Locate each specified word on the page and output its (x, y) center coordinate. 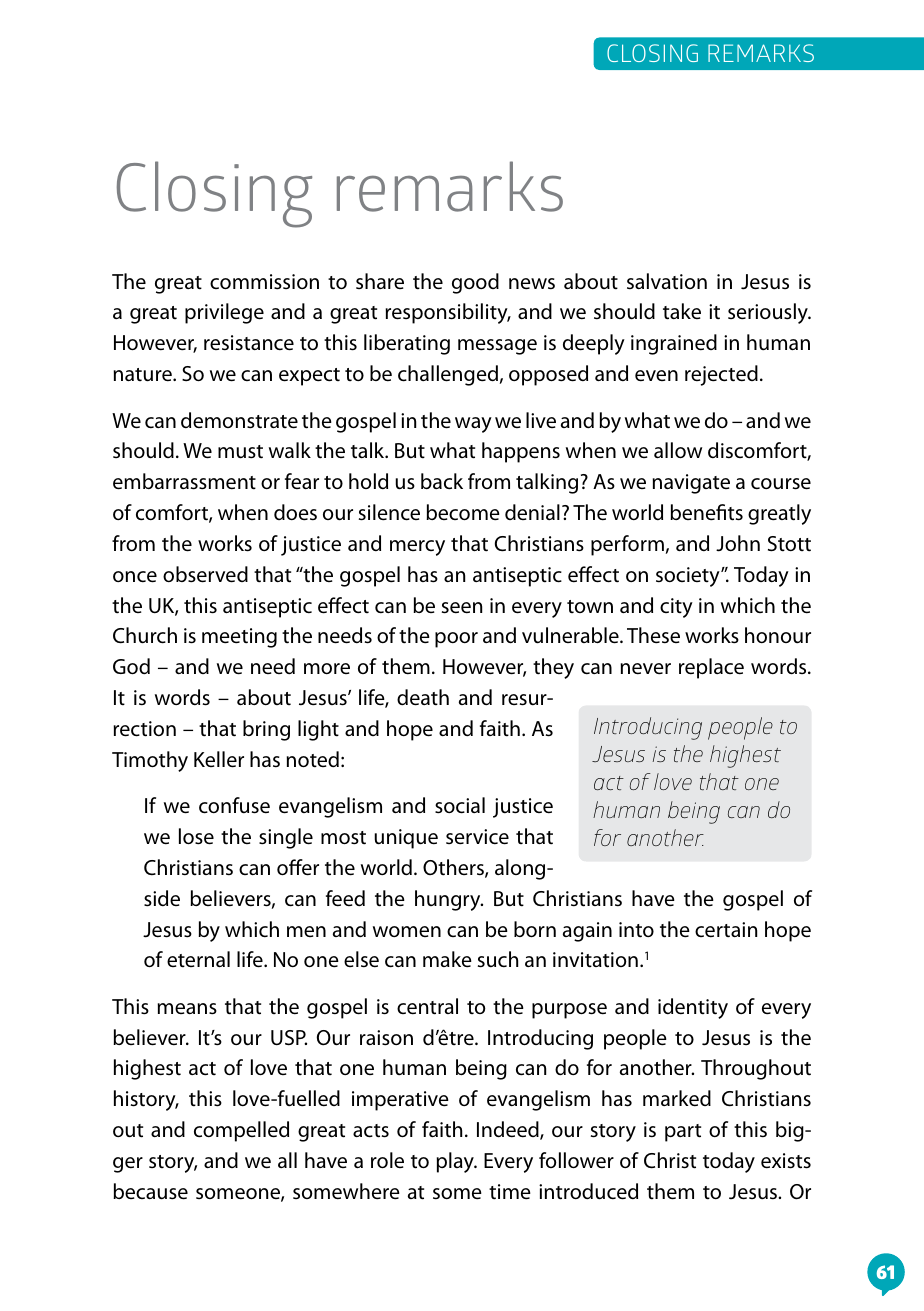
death (423, 697)
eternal (198, 959)
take (682, 311)
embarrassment (184, 481)
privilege (224, 313)
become (463, 512)
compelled (241, 1131)
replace (711, 668)
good (475, 283)
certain (726, 930)
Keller (219, 759)
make (447, 959)
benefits (706, 512)
